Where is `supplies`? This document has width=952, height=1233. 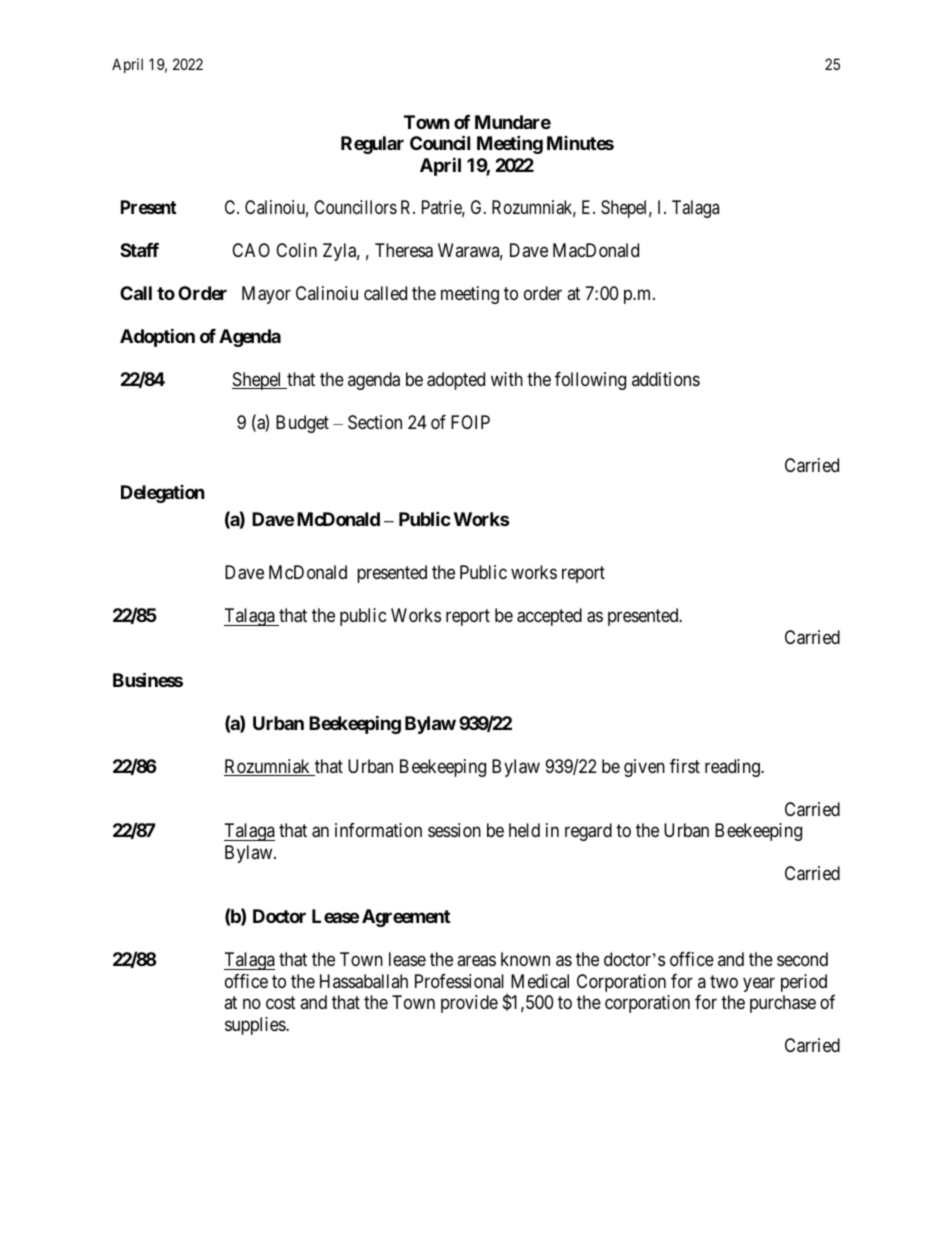 supplies is located at coordinates (256, 1026).
